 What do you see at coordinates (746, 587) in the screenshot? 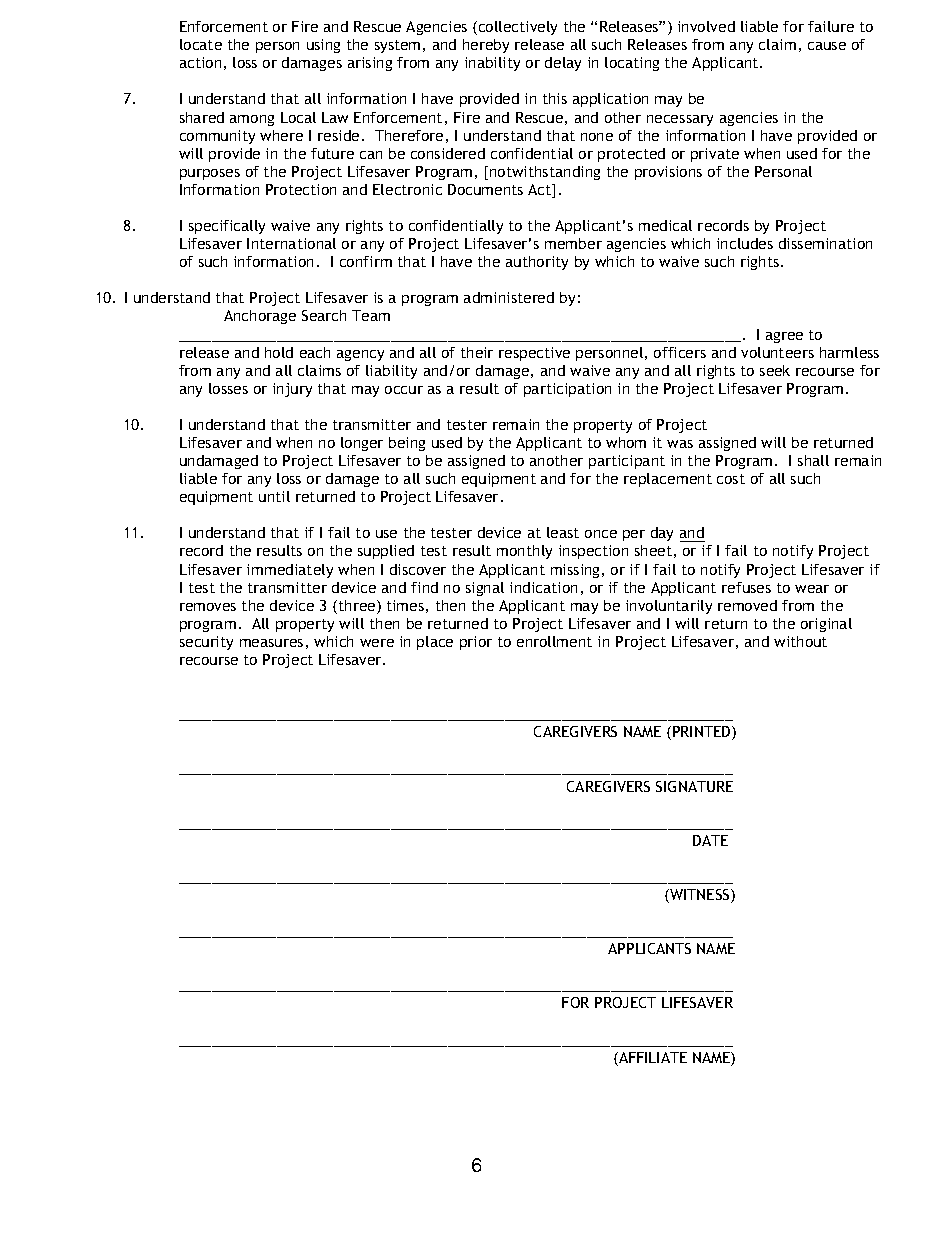
I see `refuses` at bounding box center [746, 587].
